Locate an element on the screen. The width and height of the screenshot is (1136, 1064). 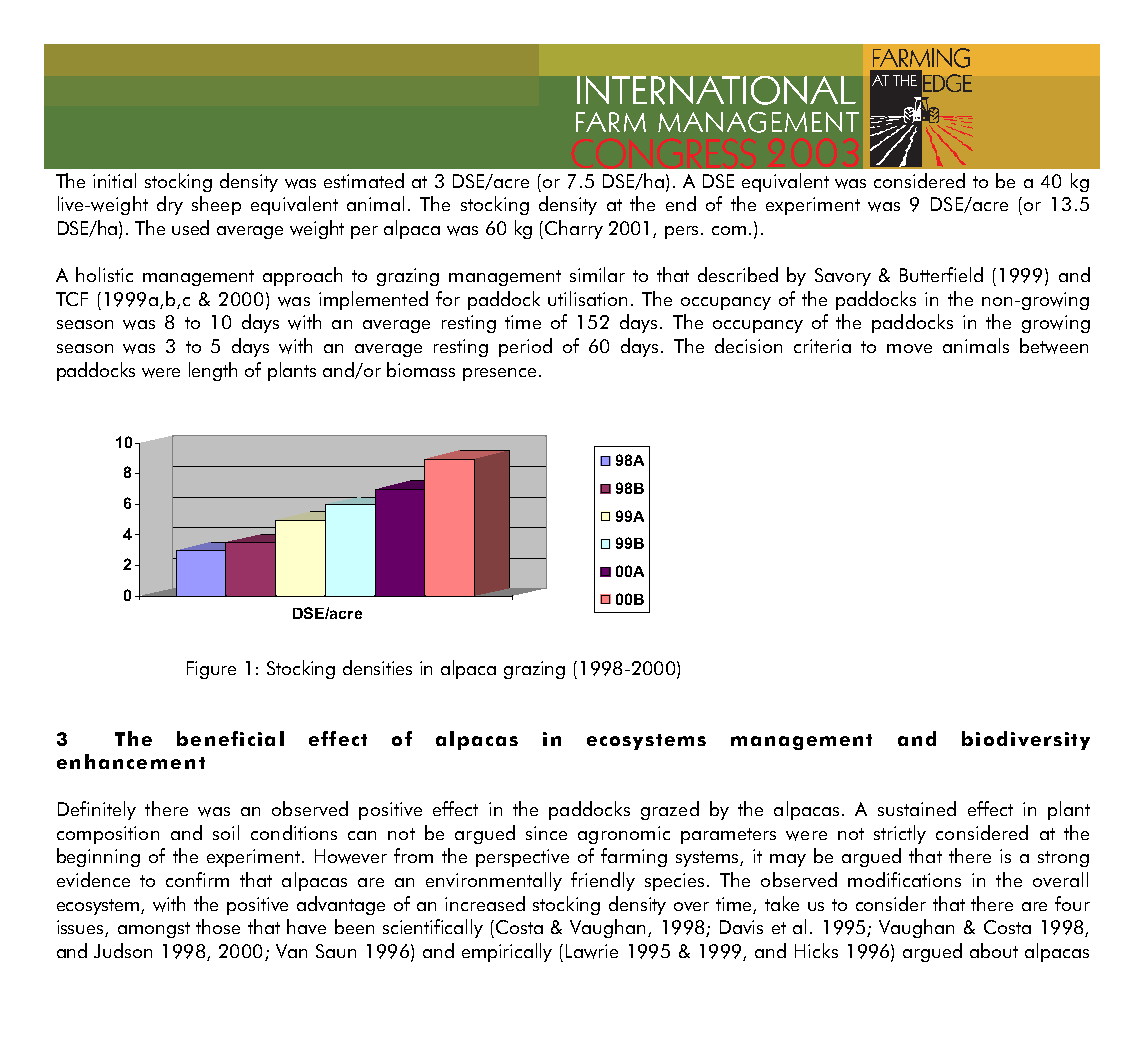
densities is located at coordinates (377, 667).
